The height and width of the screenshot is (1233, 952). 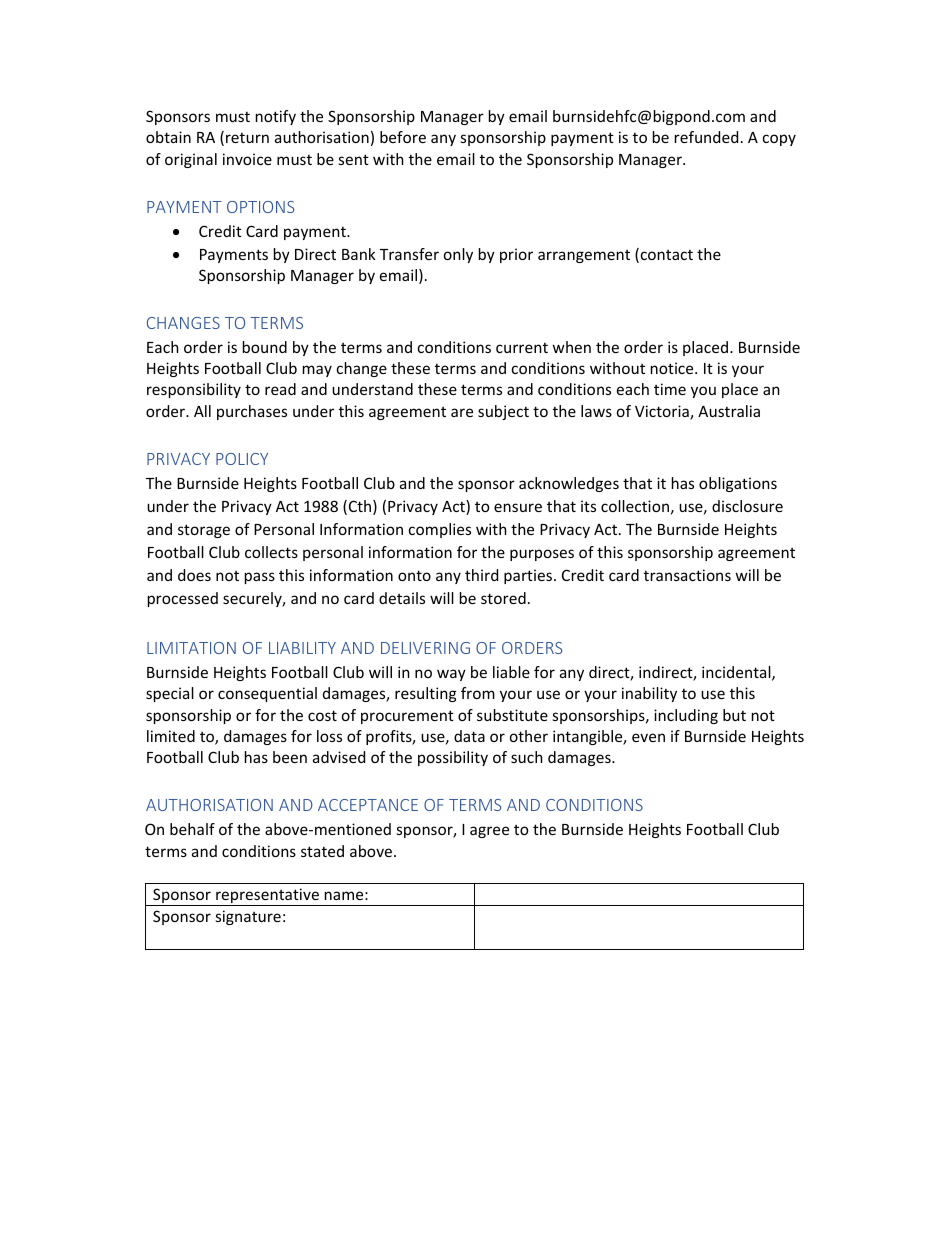 What do you see at coordinates (673, 368) in the screenshot?
I see `notice` at bounding box center [673, 368].
